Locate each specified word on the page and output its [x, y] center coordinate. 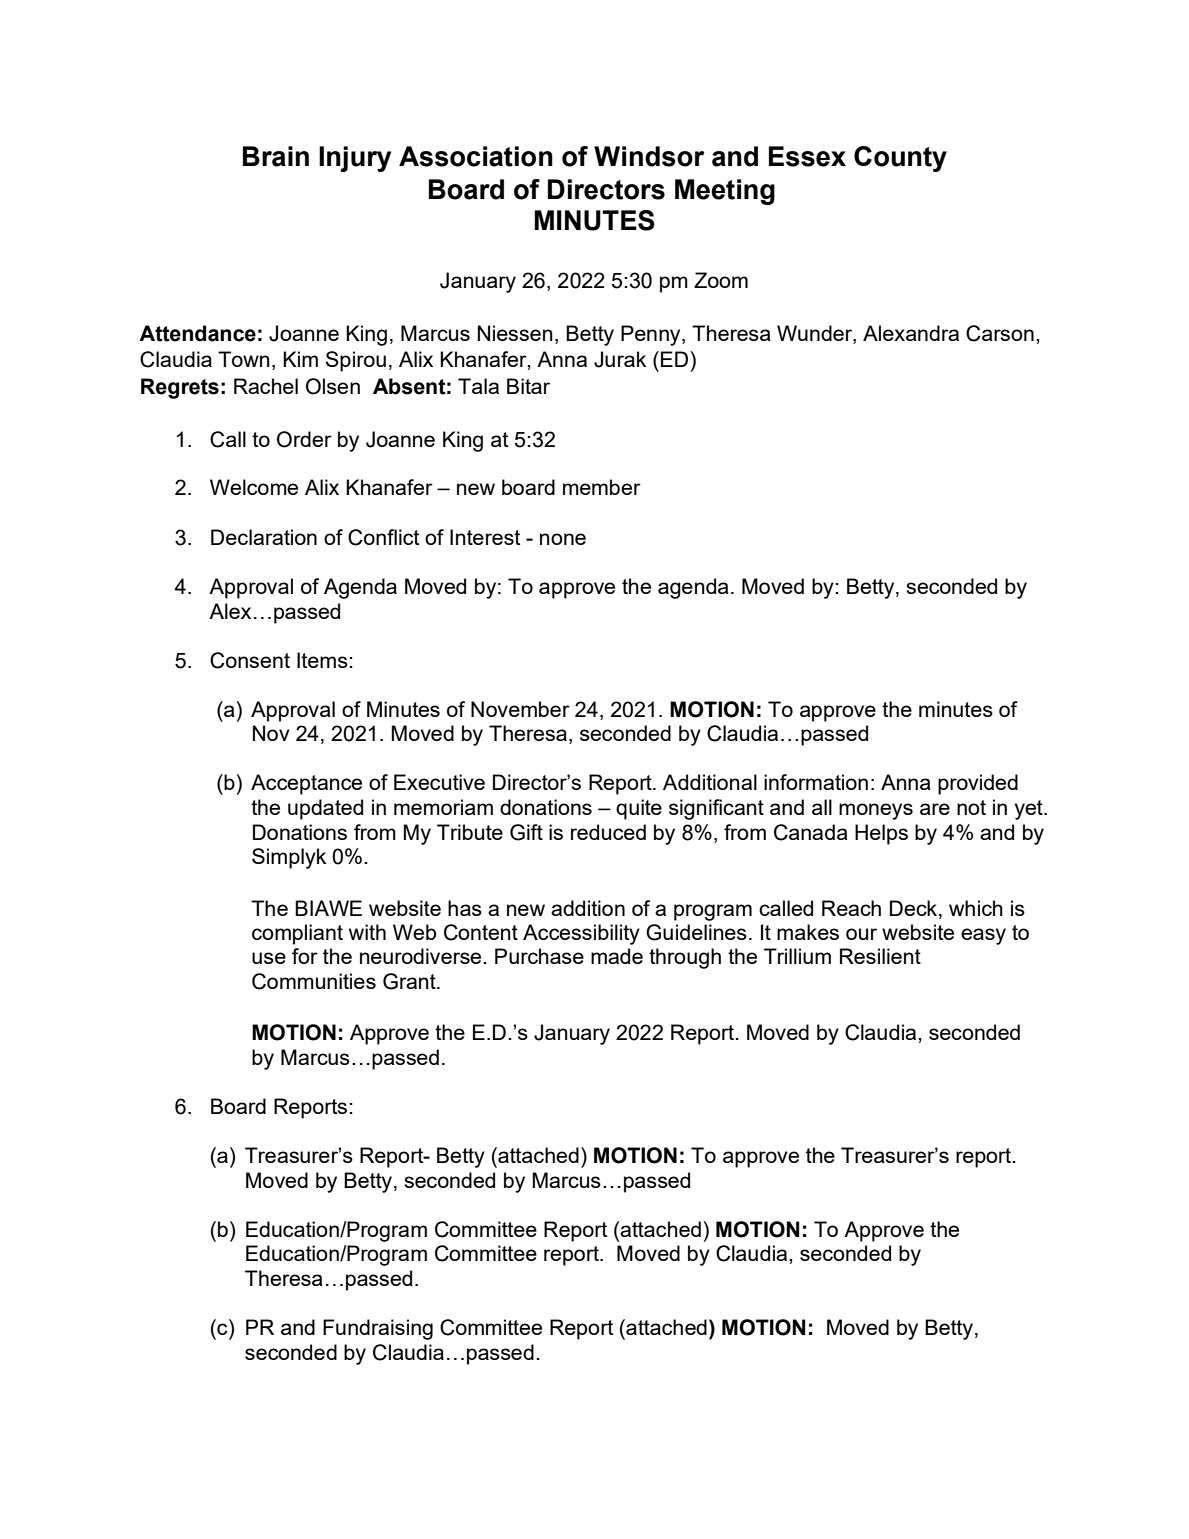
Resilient [880, 956]
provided [978, 784]
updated [325, 809]
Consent [250, 660]
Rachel [266, 386]
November [520, 709]
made [617, 956]
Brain [276, 156]
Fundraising [378, 1329]
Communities [314, 981]
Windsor [649, 156]
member [602, 487]
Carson [1000, 333]
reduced [608, 832]
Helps [881, 834]
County [900, 159]
